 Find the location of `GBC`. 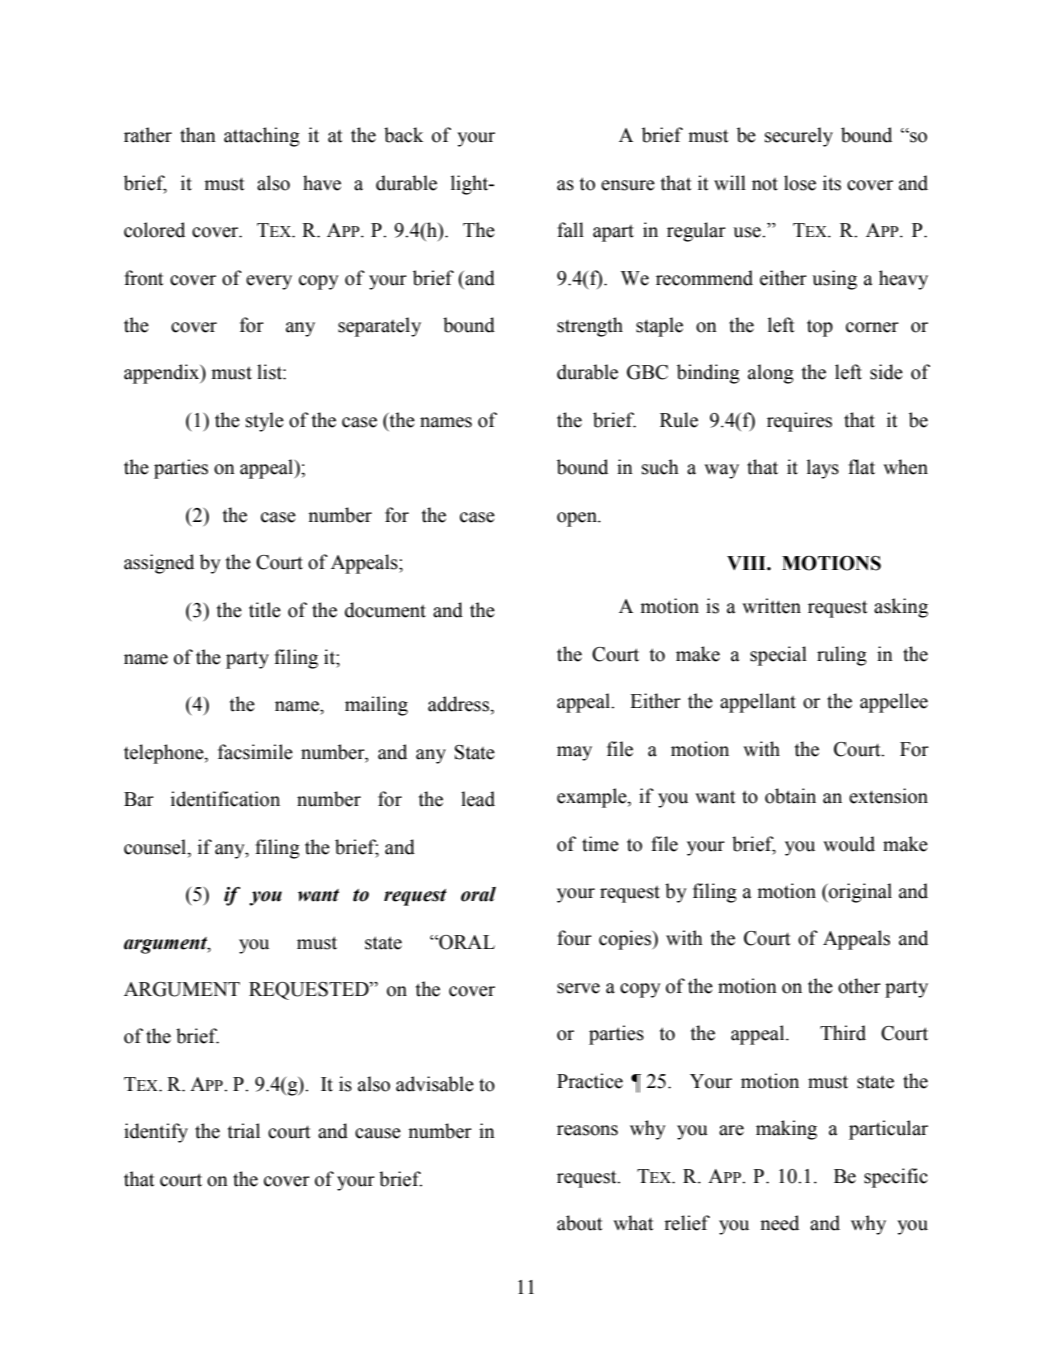

GBC is located at coordinates (647, 372).
